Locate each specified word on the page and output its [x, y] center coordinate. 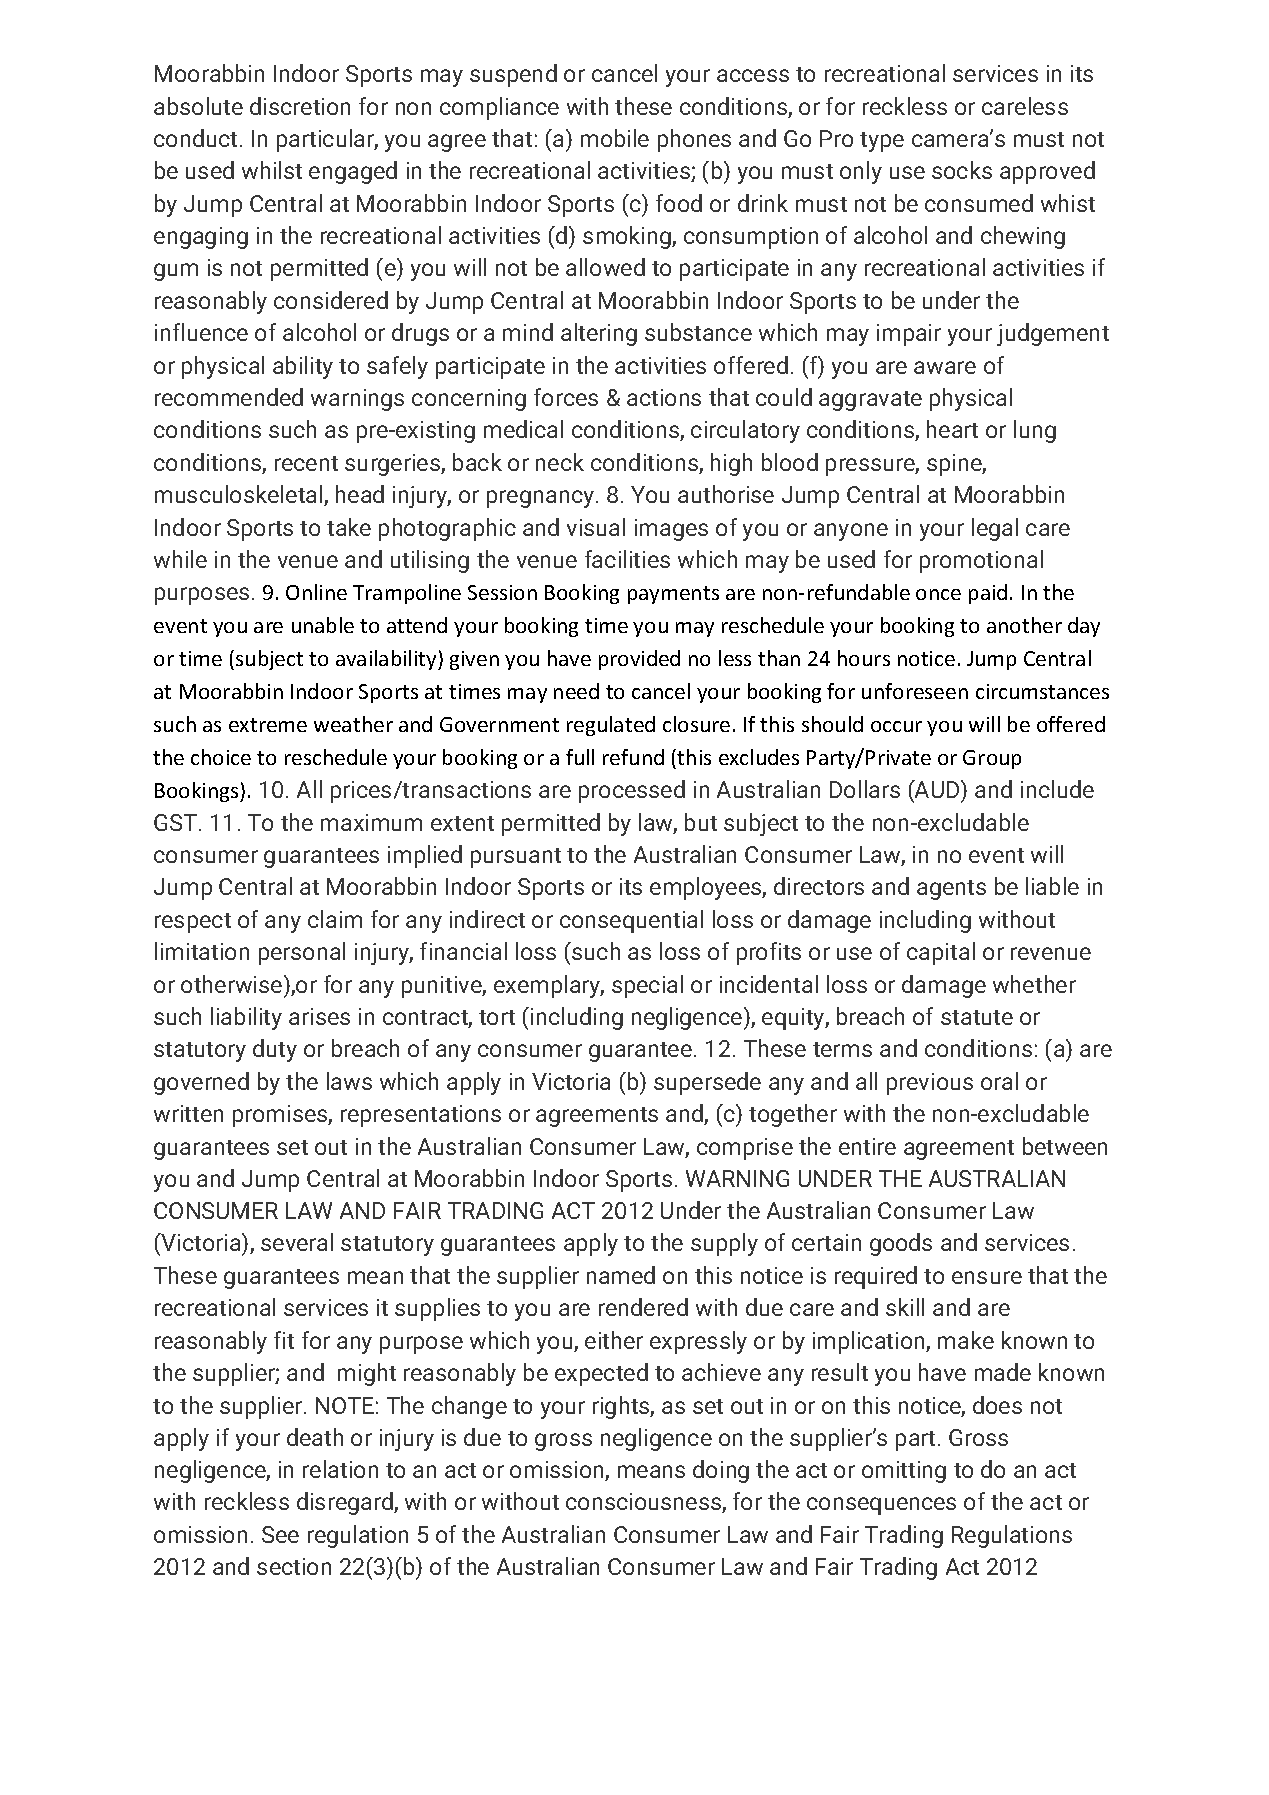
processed [632, 791]
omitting [904, 1472]
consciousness [644, 1503]
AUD [937, 789]
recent [306, 463]
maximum [371, 822]
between [1065, 1146]
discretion [300, 106]
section [294, 1566]
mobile [615, 138]
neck [560, 462]
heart [952, 429]
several [297, 1242]
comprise [745, 1149]
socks [962, 170]
